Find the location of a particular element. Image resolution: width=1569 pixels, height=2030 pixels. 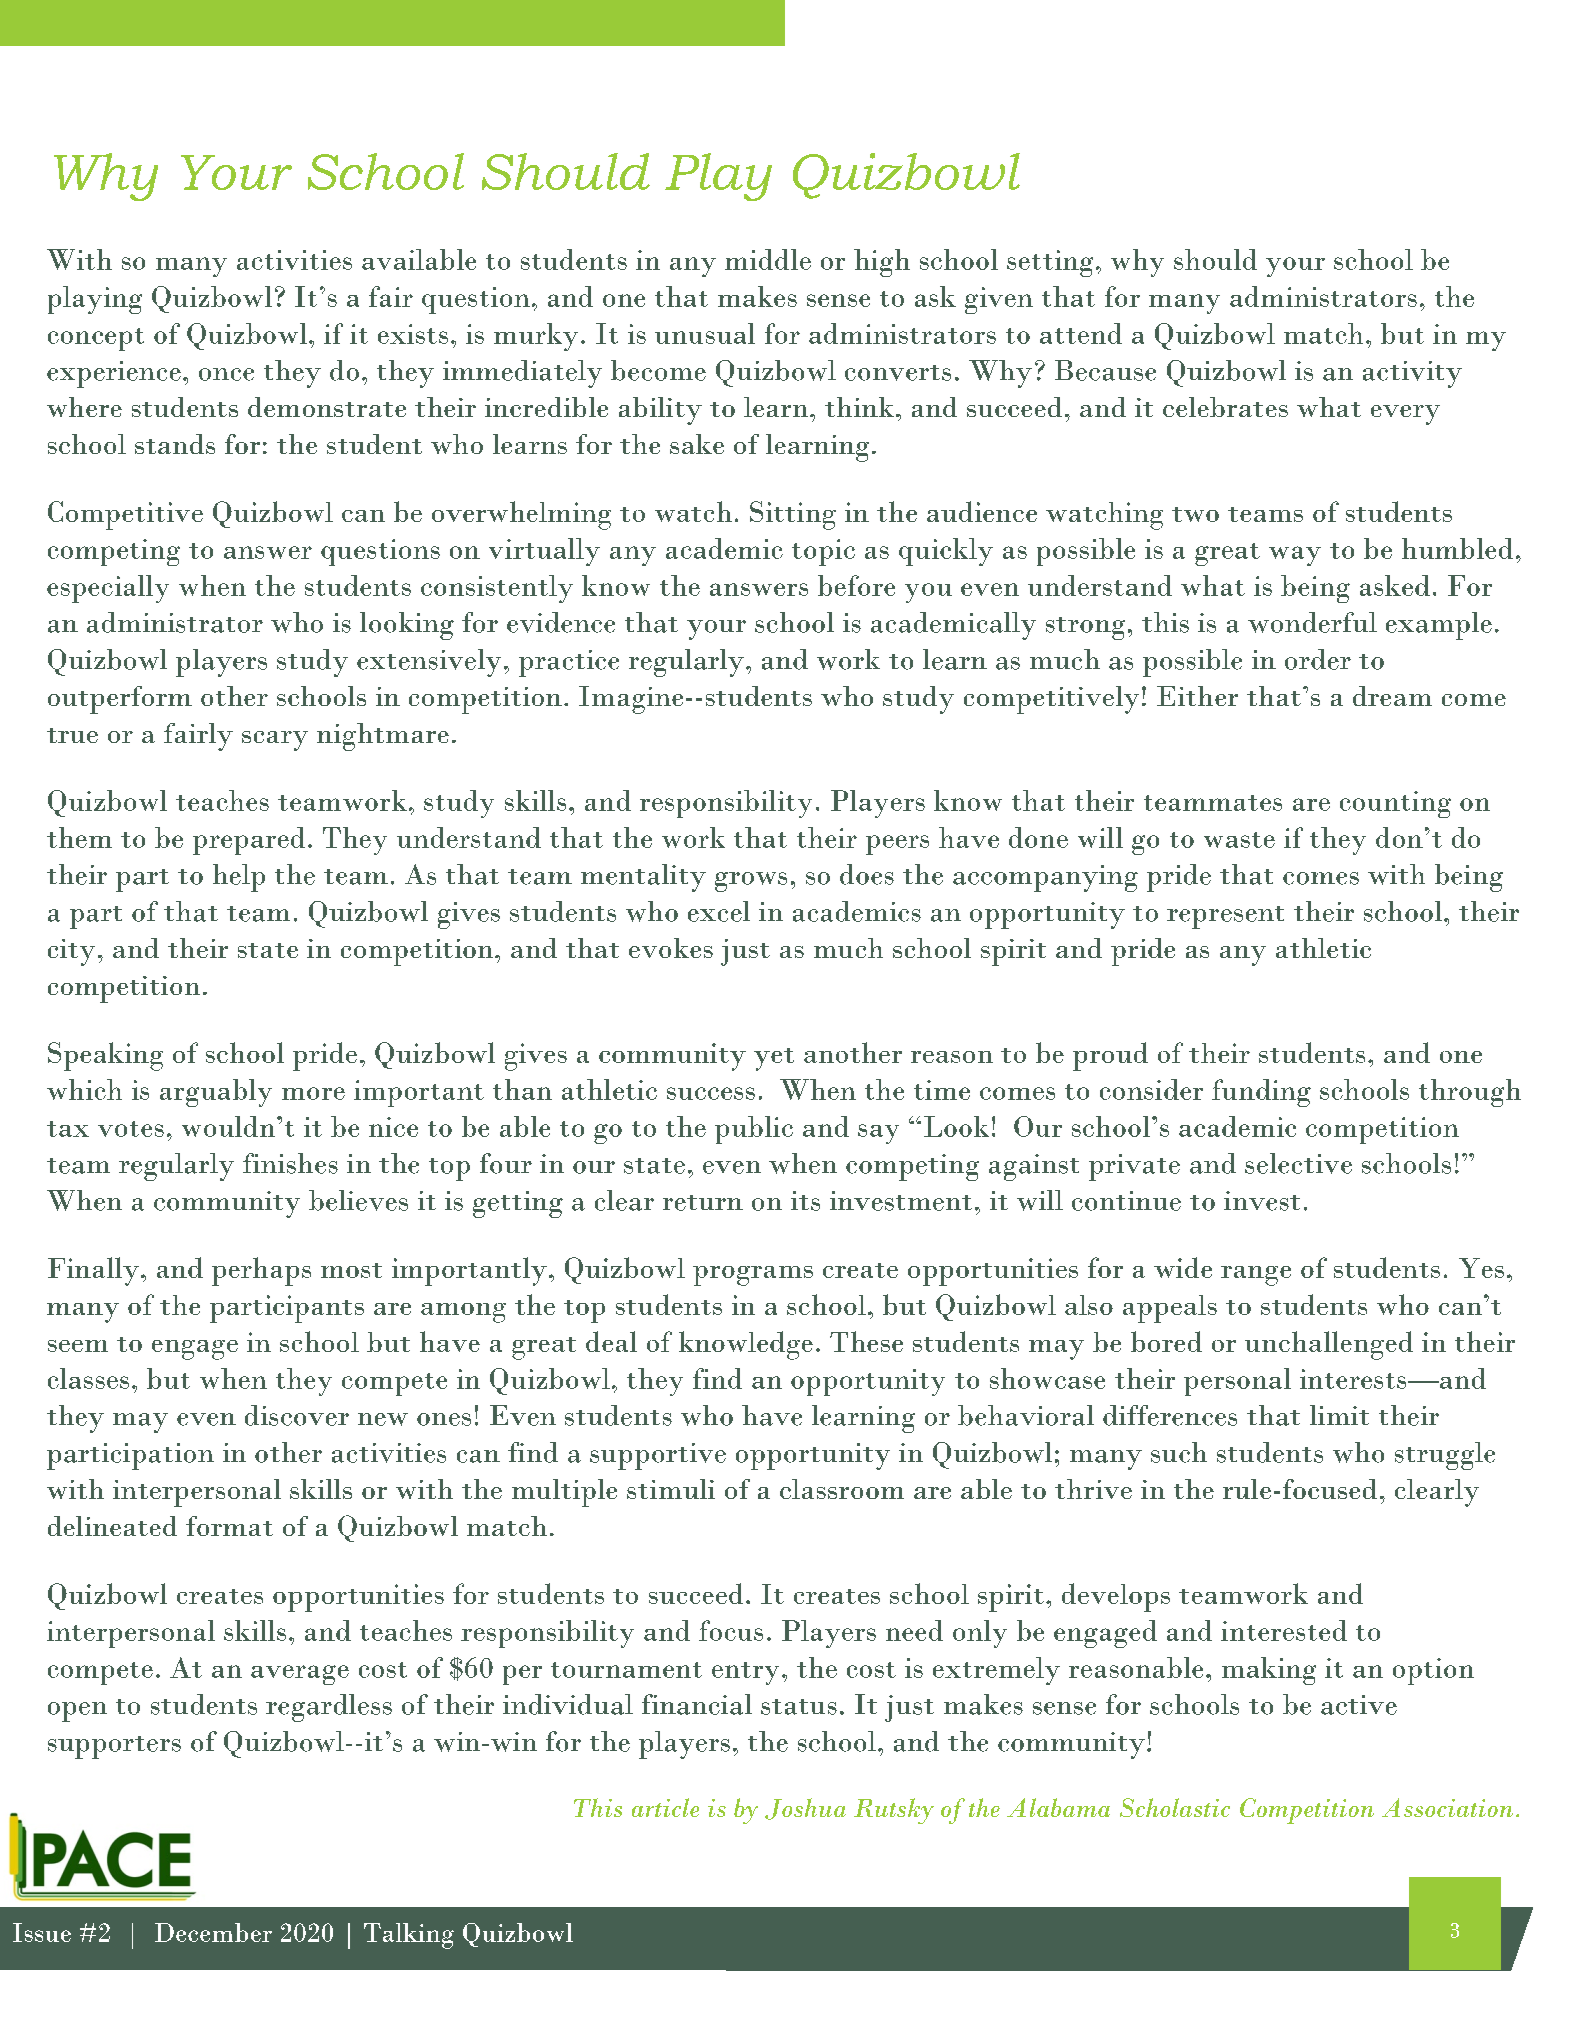

scary is located at coordinates (275, 741).
